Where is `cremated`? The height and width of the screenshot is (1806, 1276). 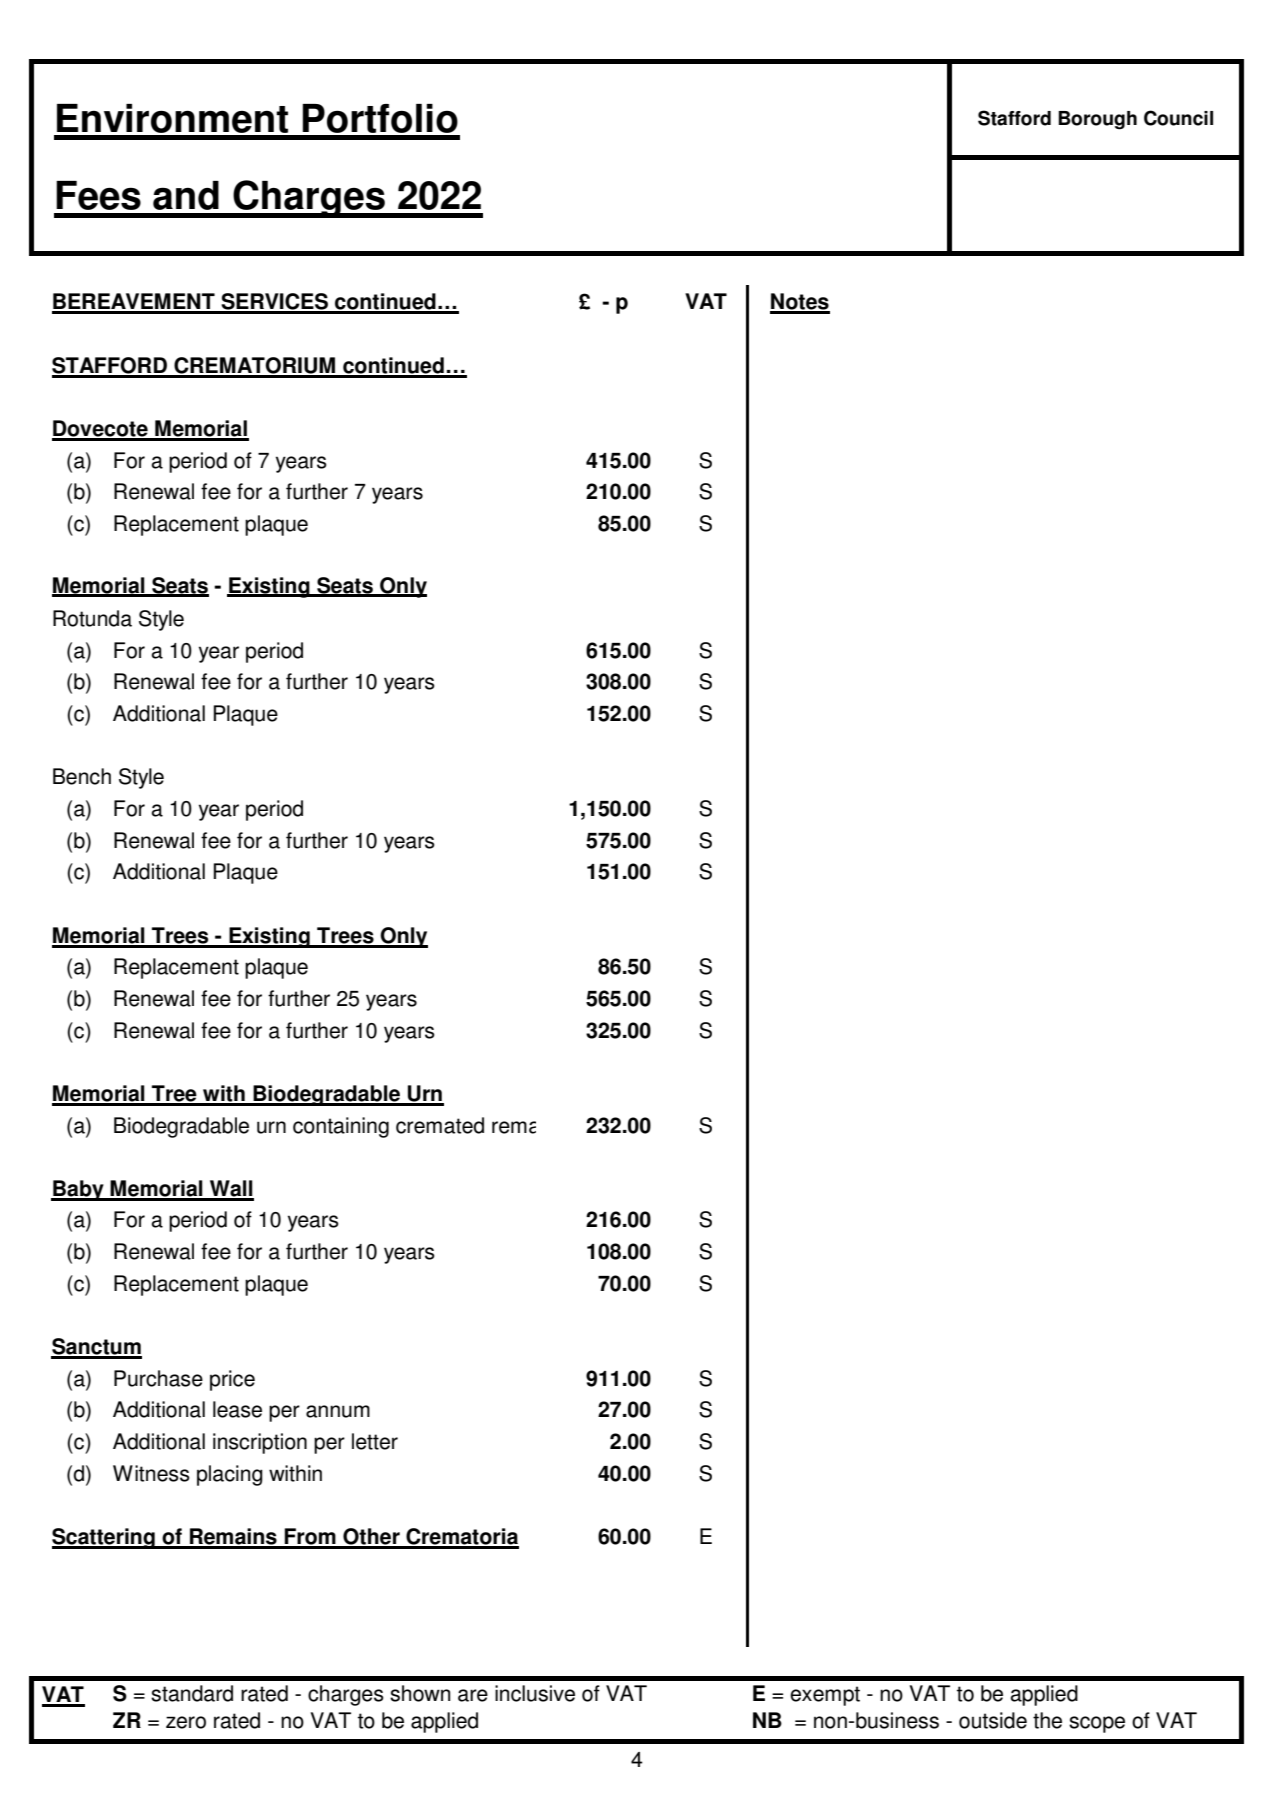
cremated is located at coordinates (440, 1125).
